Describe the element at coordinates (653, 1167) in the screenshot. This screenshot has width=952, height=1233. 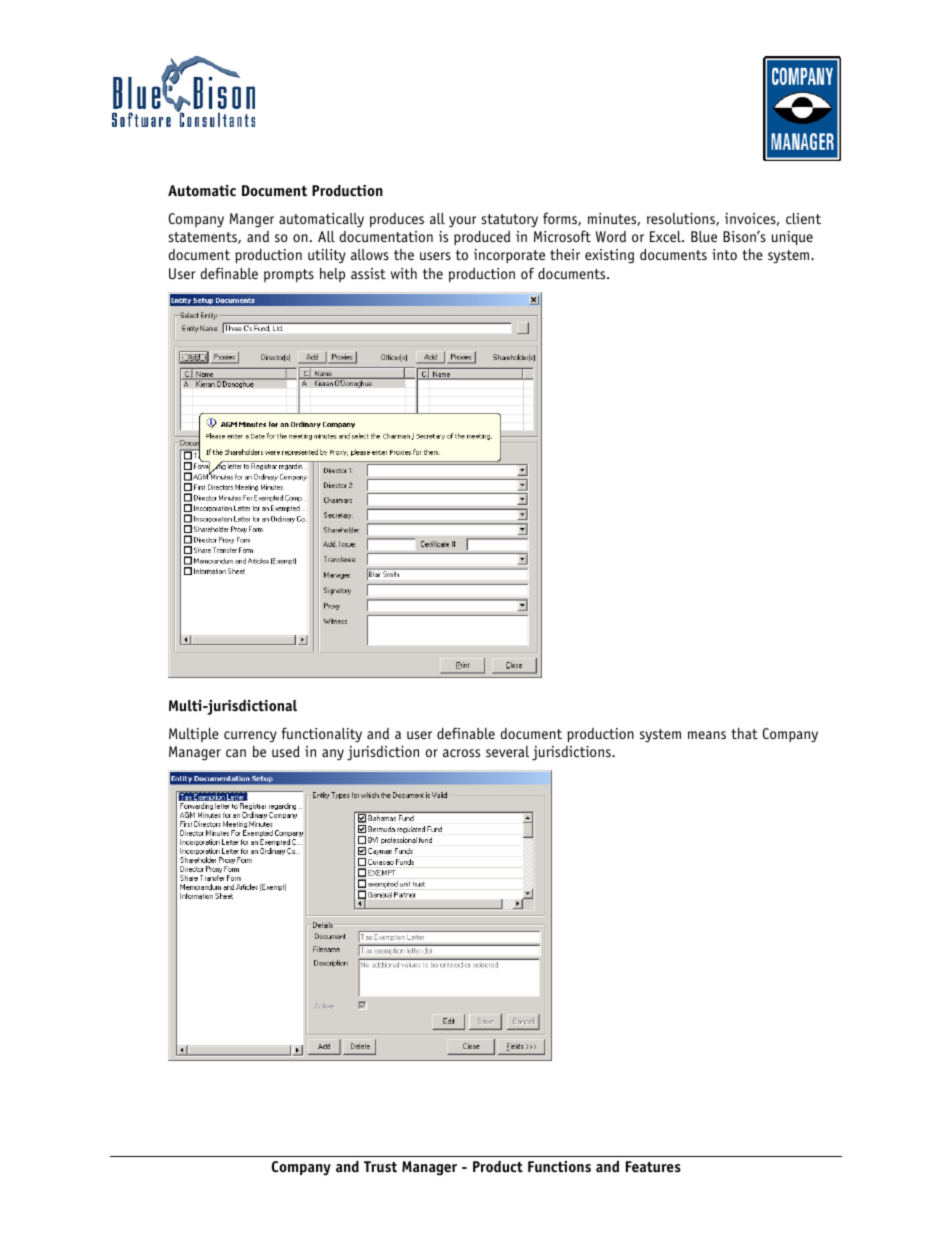
I see `Features` at that location.
